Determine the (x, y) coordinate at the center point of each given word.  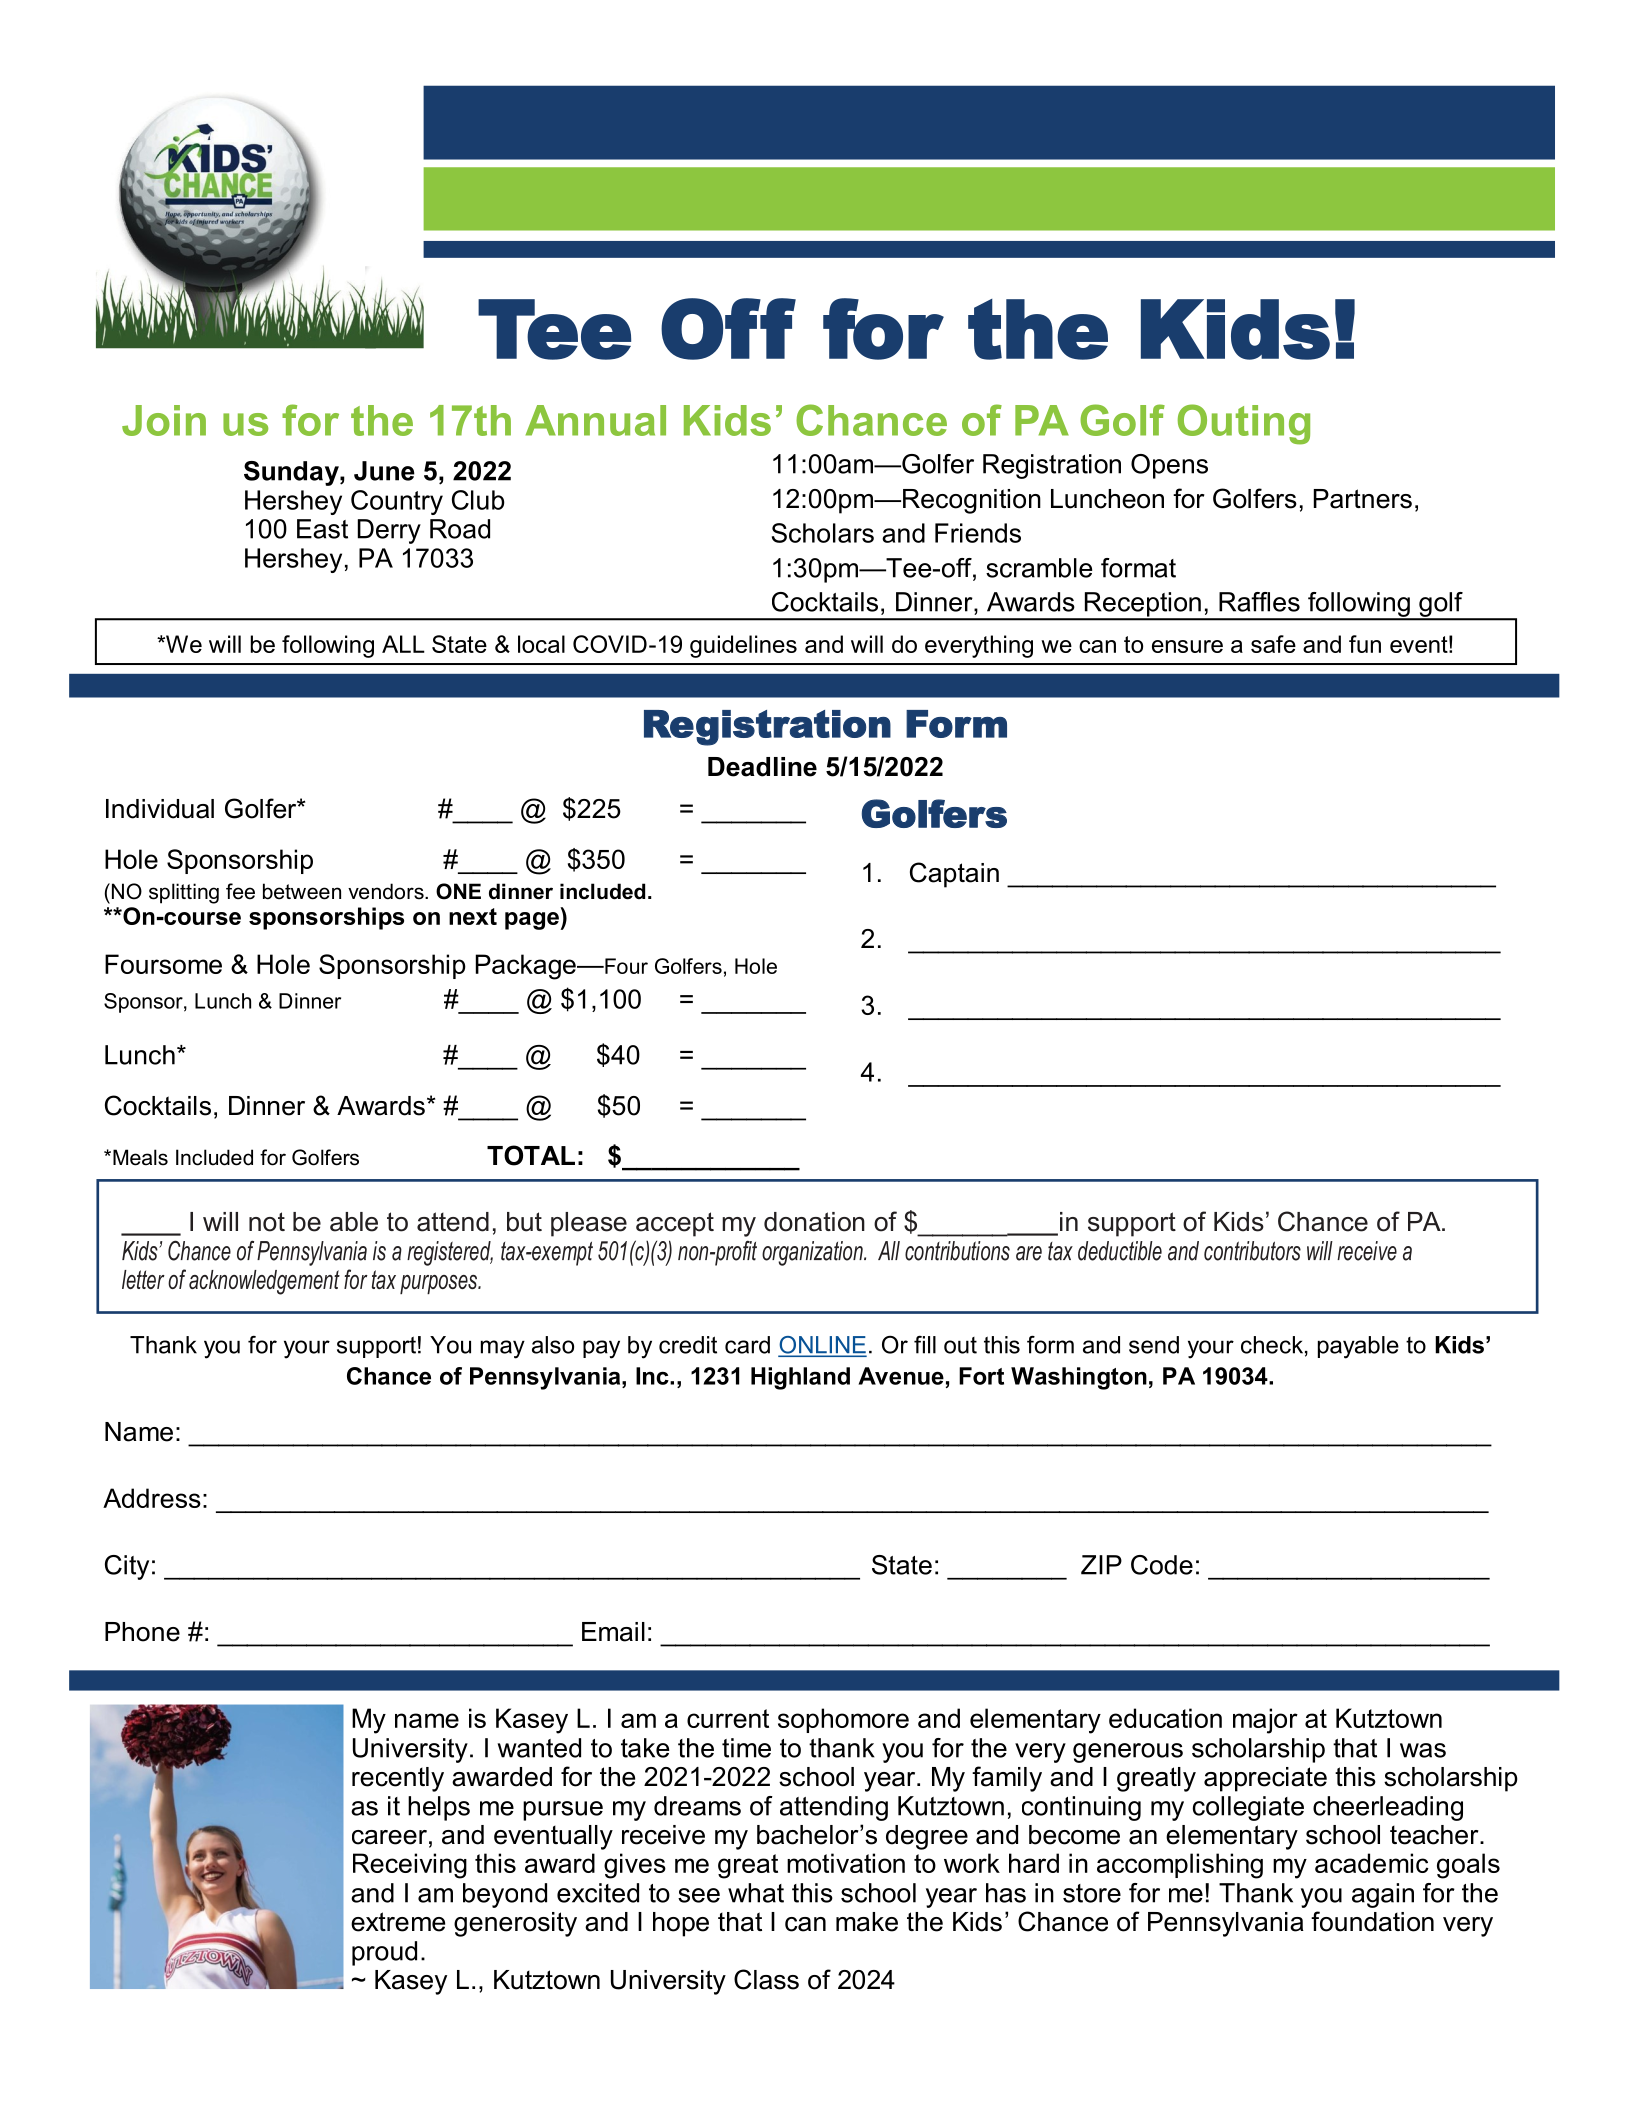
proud (384, 1953)
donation (814, 1222)
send (1154, 1345)
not (267, 1222)
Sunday (292, 473)
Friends (978, 533)
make (867, 1922)
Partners (1363, 499)
